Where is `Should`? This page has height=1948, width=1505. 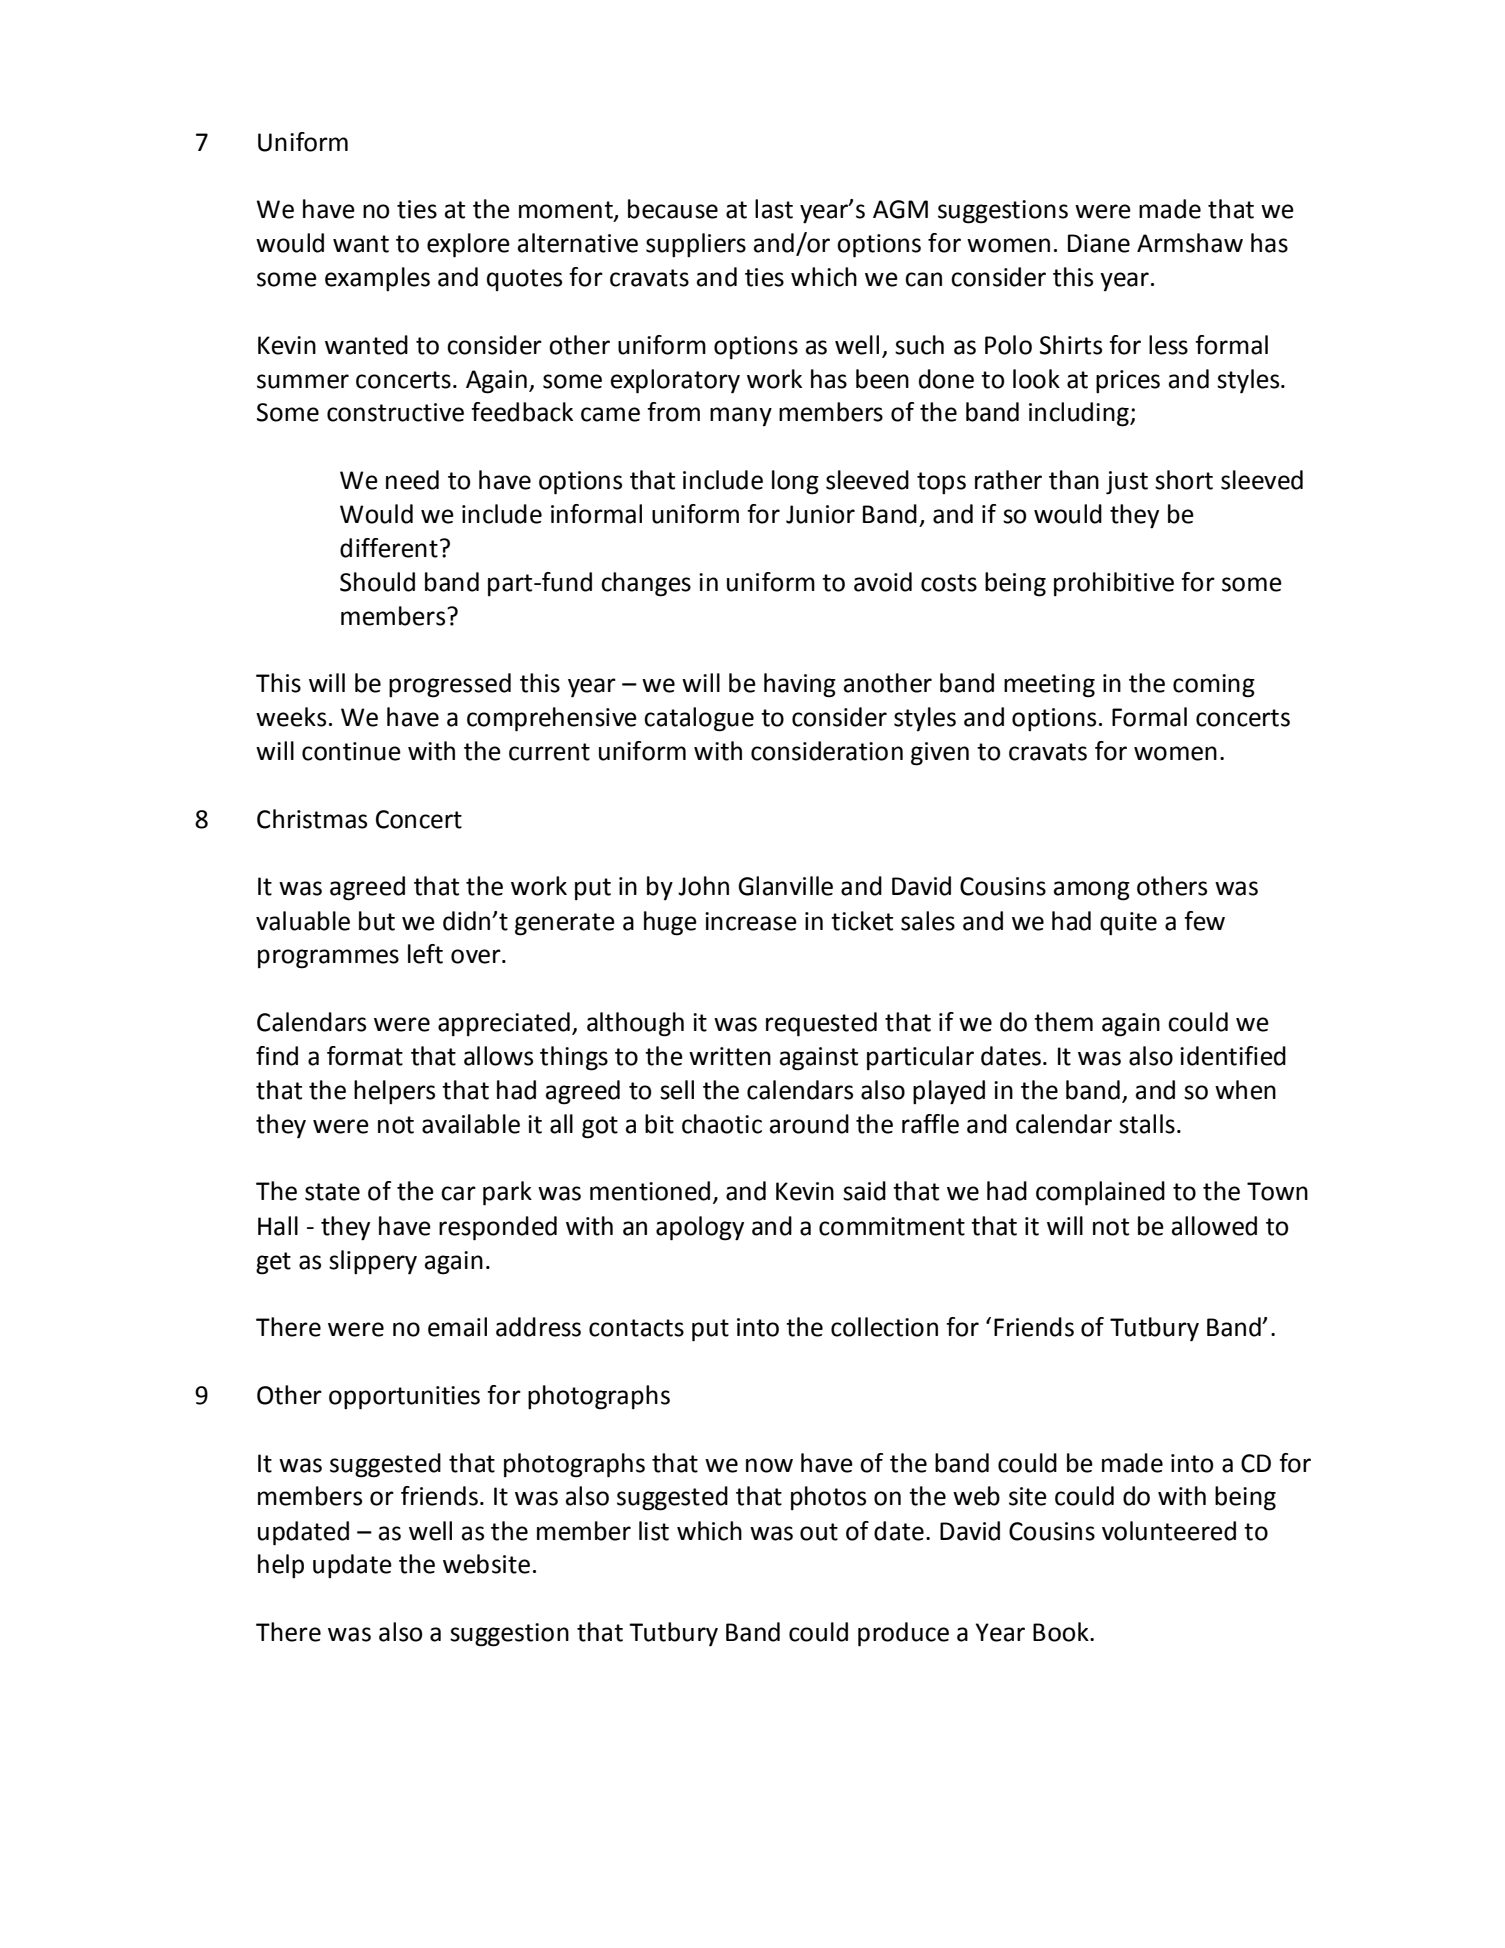
Should is located at coordinates (377, 582).
